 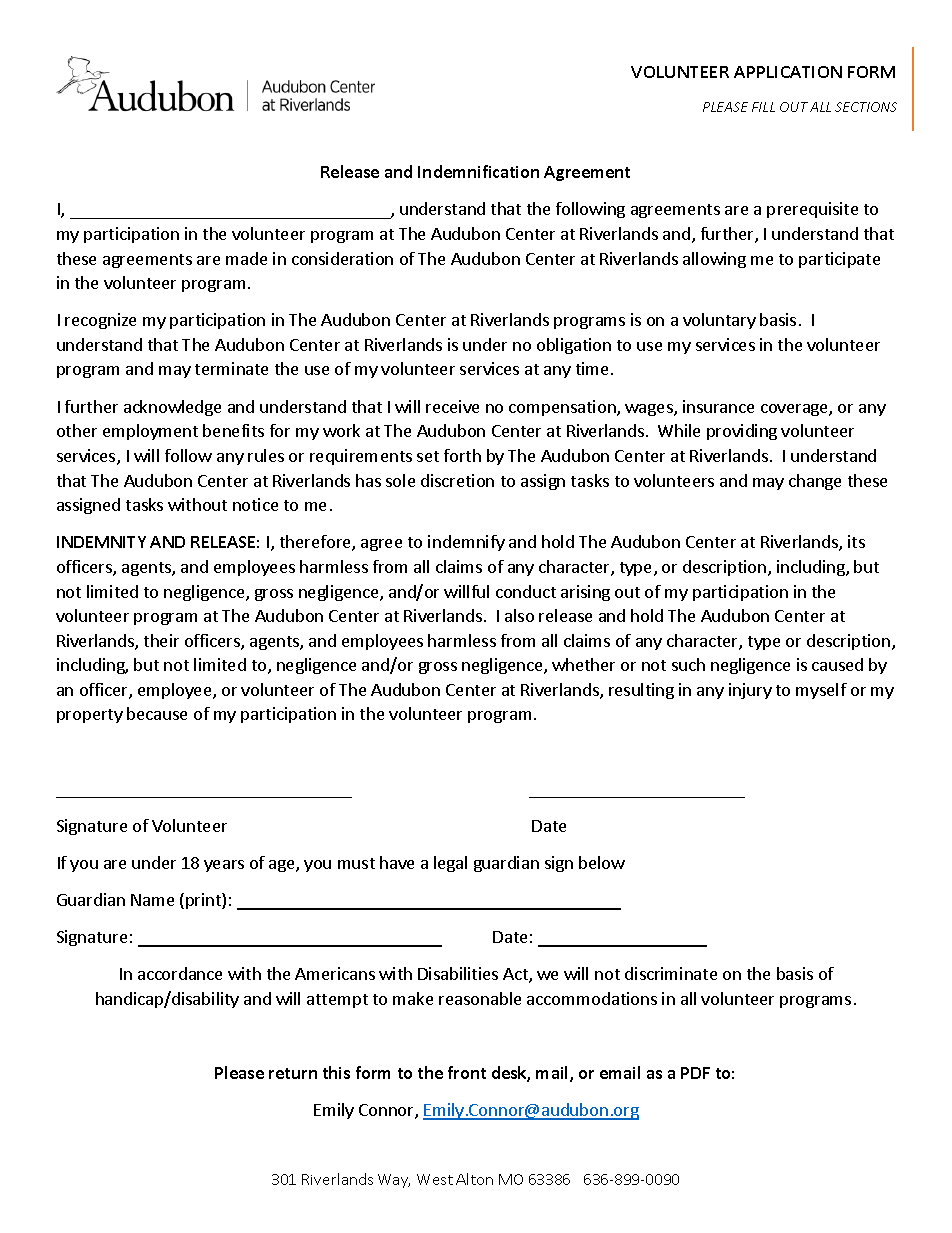 What do you see at coordinates (763, 107) in the screenshot?
I see `FILL` at bounding box center [763, 107].
